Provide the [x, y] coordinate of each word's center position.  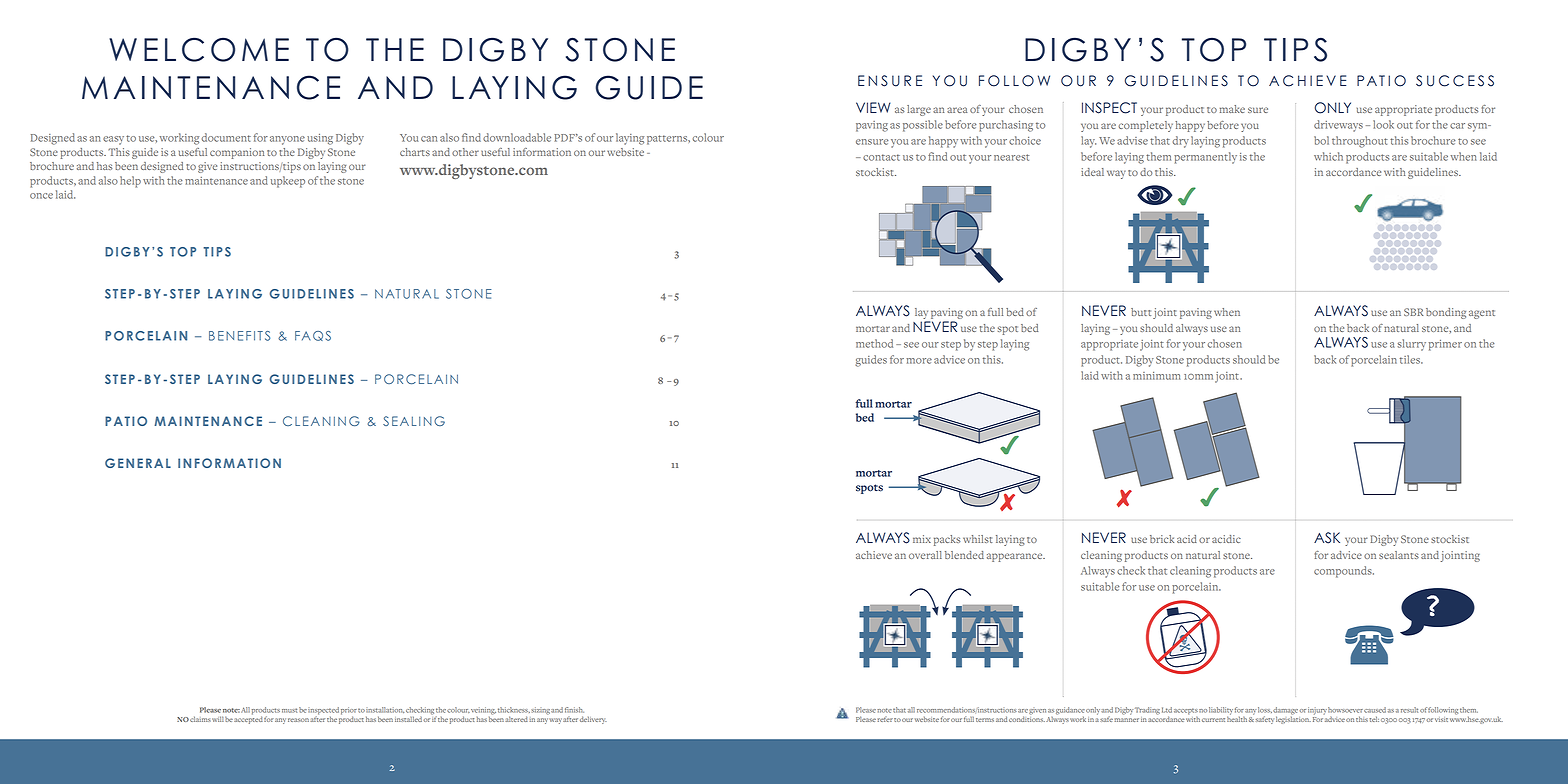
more [919, 361]
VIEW [873, 107]
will [218, 719]
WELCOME [199, 49]
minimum [1157, 376]
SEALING [414, 421]
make [1232, 109]
